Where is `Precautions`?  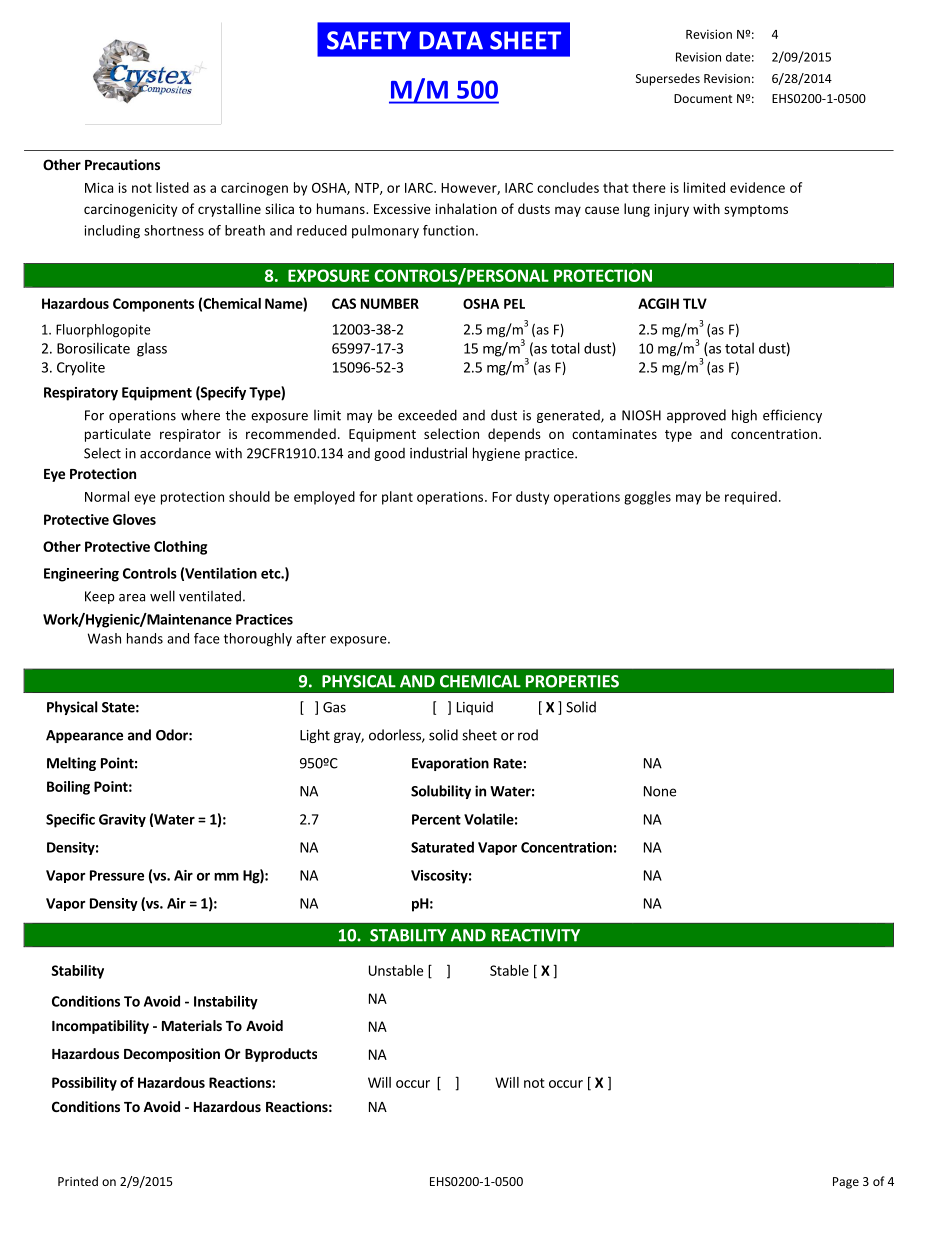 Precautions is located at coordinates (122, 164).
